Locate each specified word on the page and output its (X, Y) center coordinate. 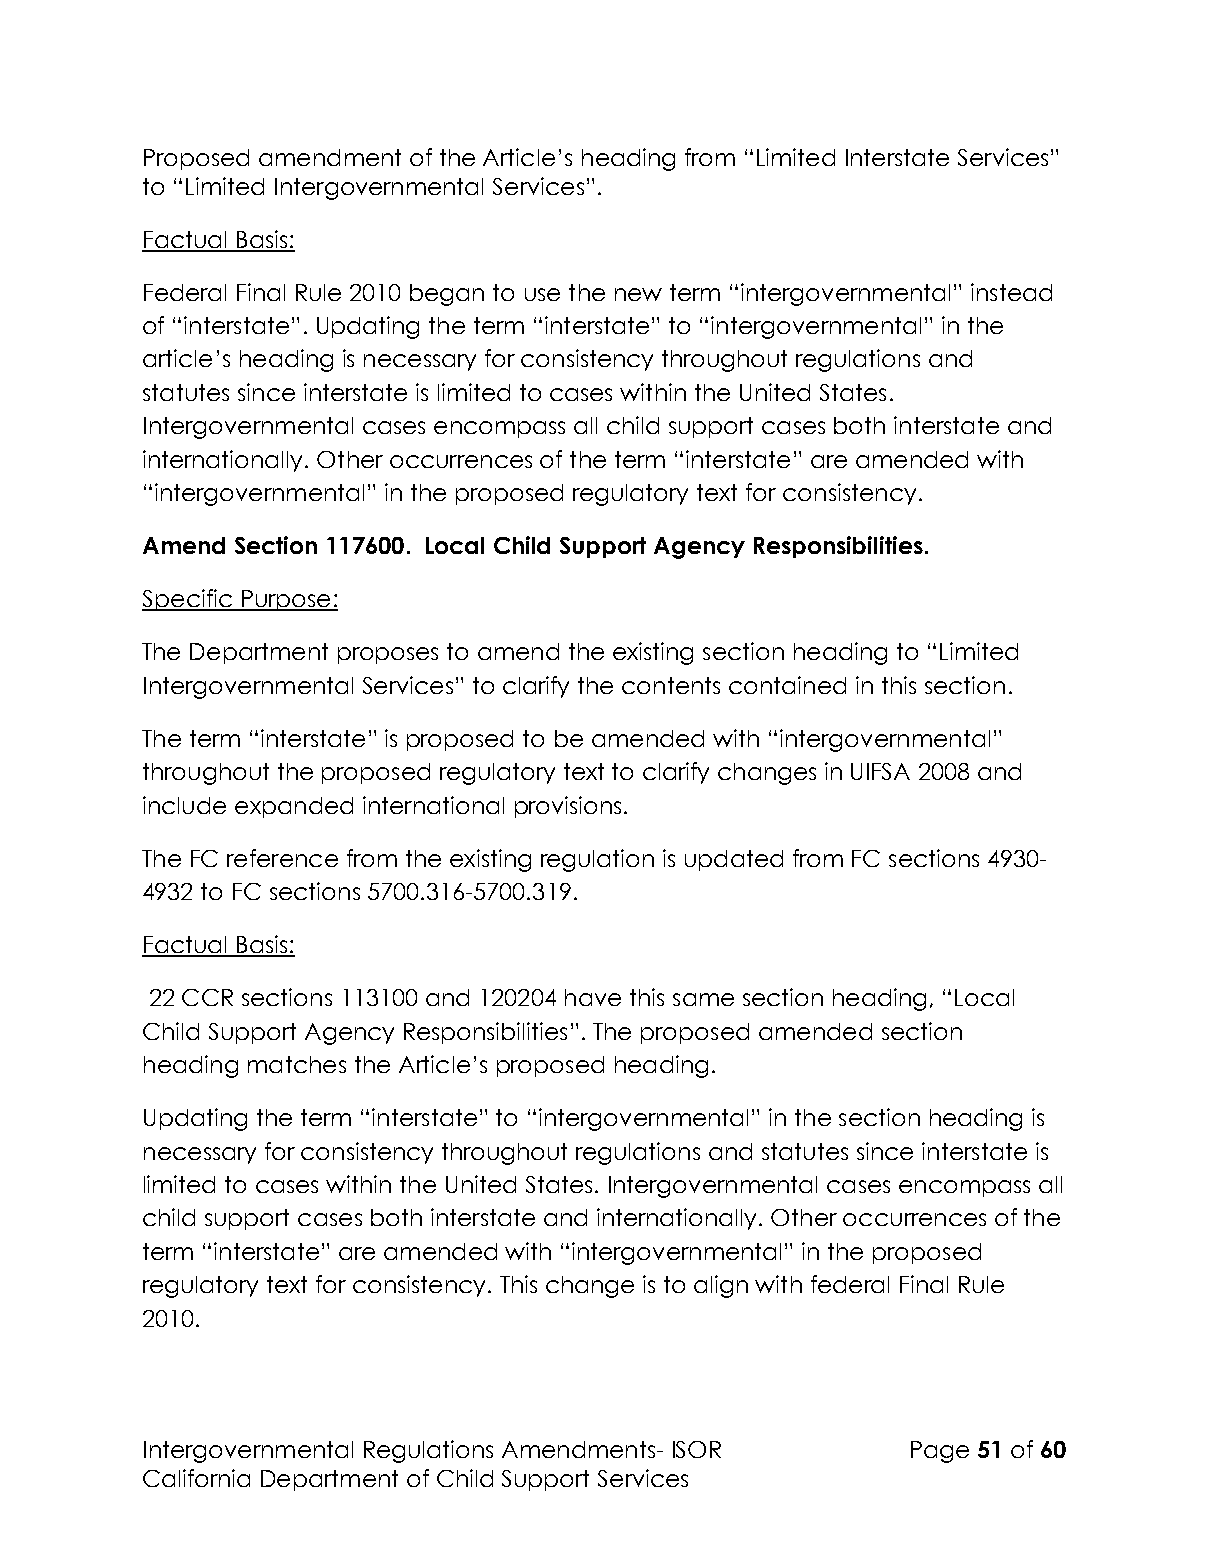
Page (940, 1452)
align (721, 1286)
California (196, 1478)
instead (1011, 292)
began (447, 295)
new (638, 294)
